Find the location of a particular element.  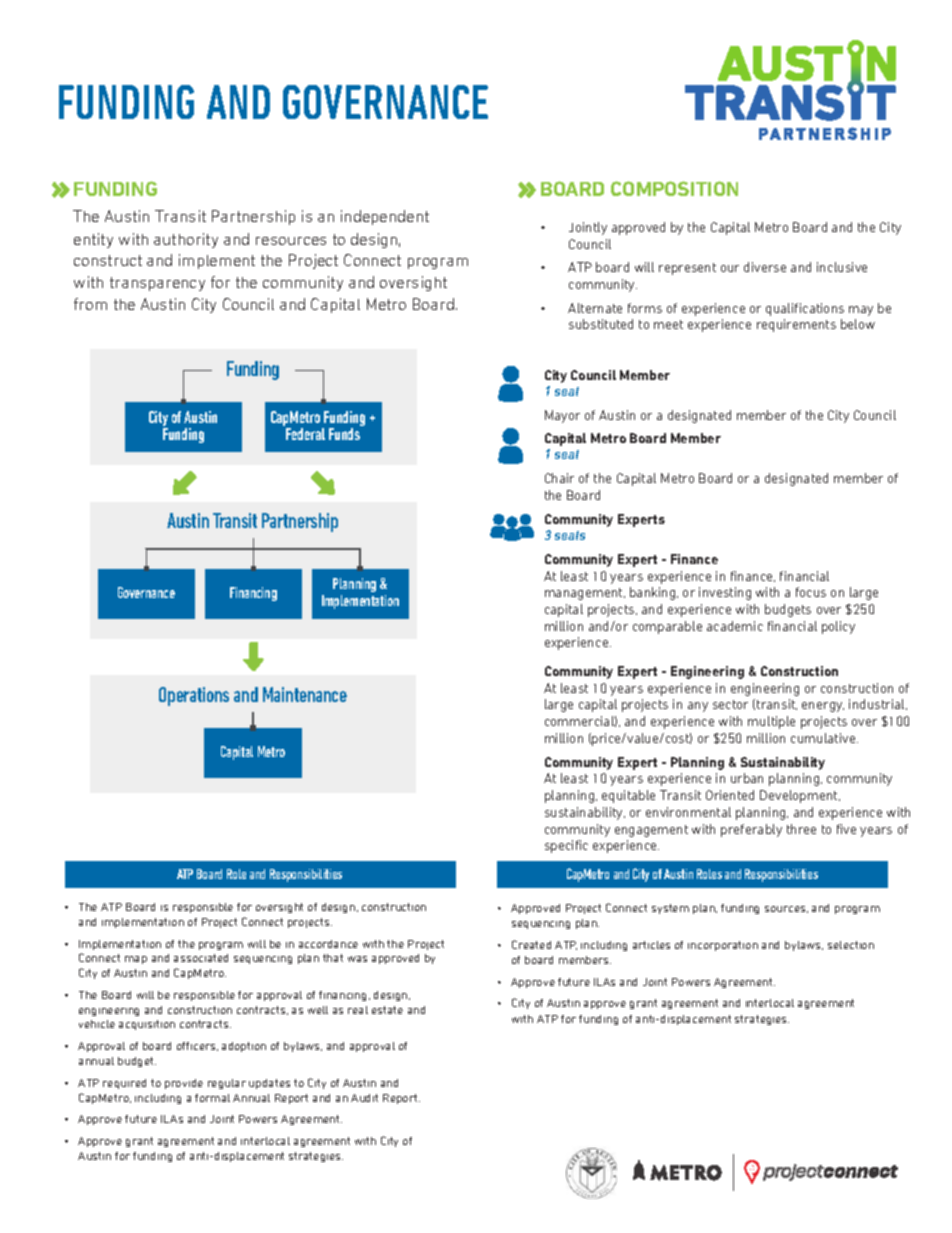

management is located at coordinates (585, 594).
